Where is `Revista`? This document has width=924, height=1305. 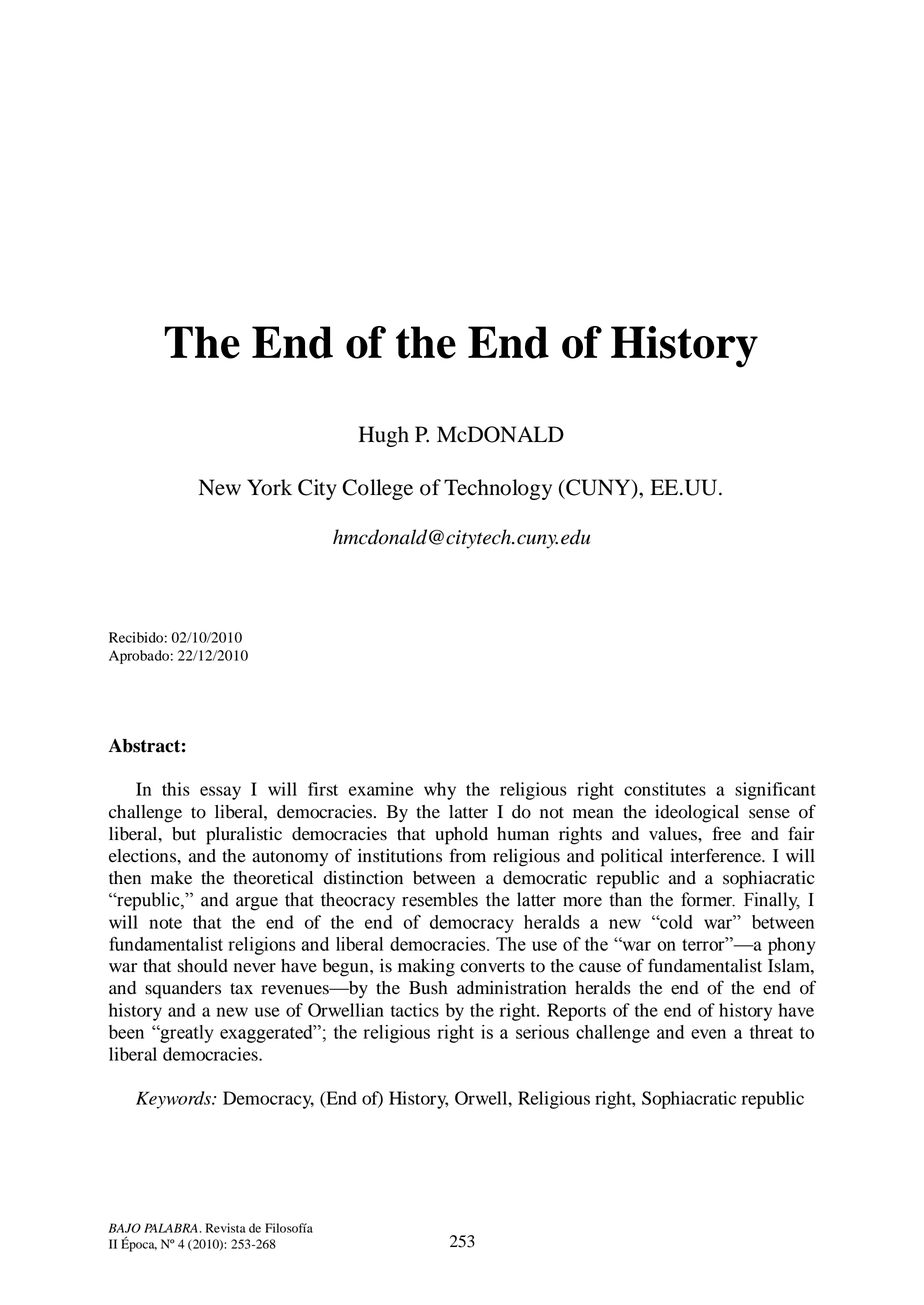
Revista is located at coordinates (225, 1228).
